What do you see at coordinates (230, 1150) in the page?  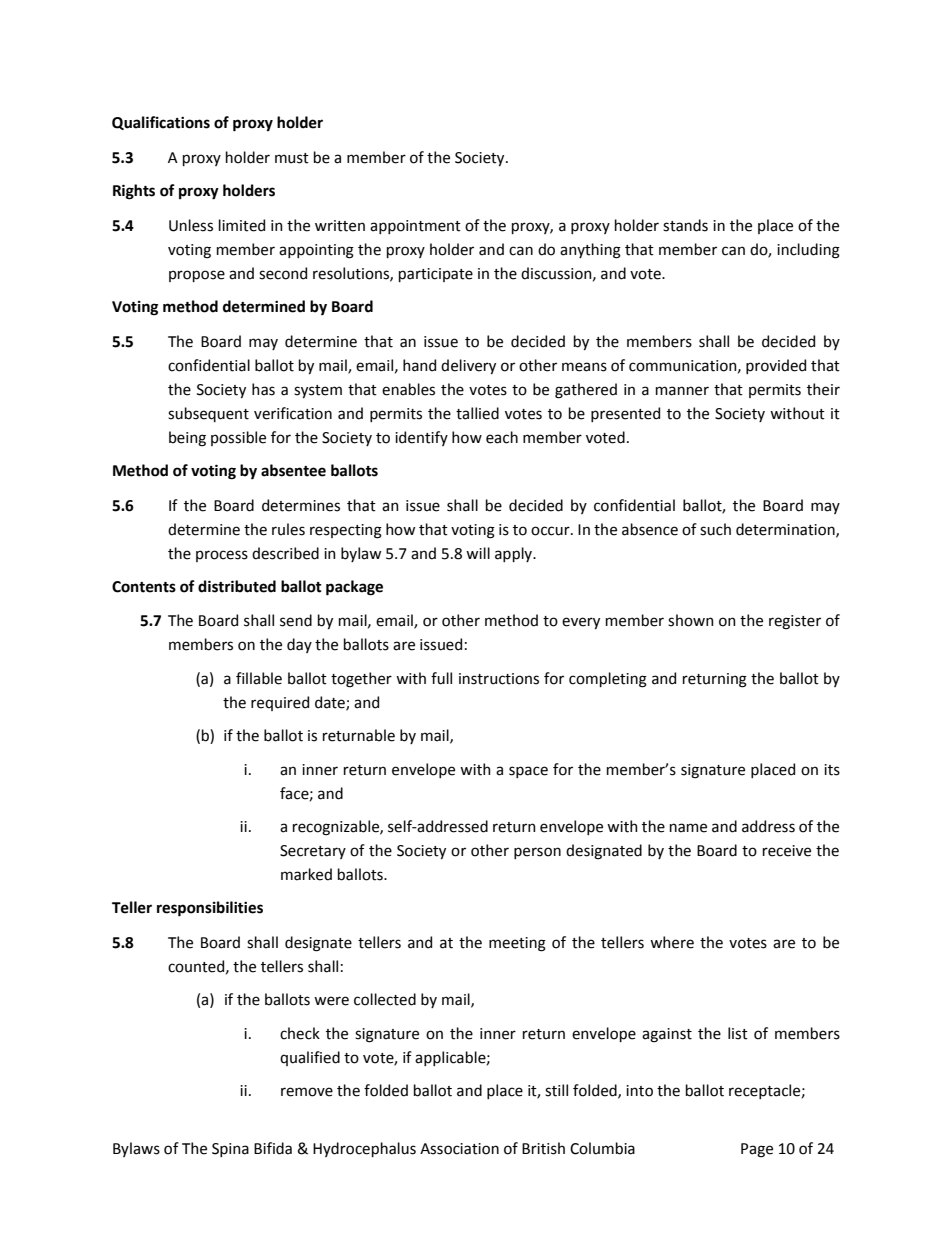 I see `Spina` at bounding box center [230, 1150].
